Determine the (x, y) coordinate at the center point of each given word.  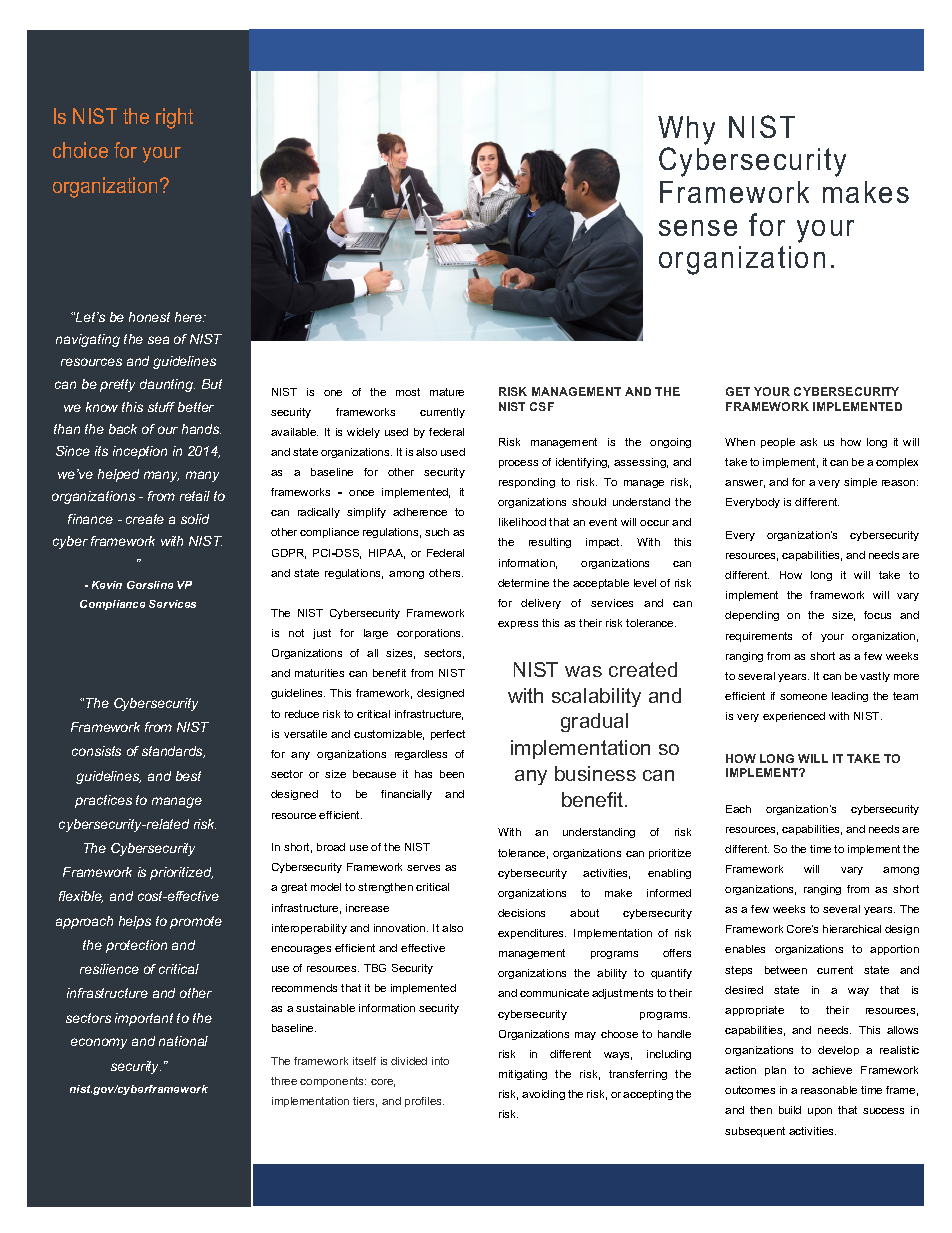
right (174, 118)
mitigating (523, 1075)
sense (698, 228)
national (183, 1041)
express (518, 625)
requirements (759, 637)
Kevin (107, 585)
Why (686, 130)
